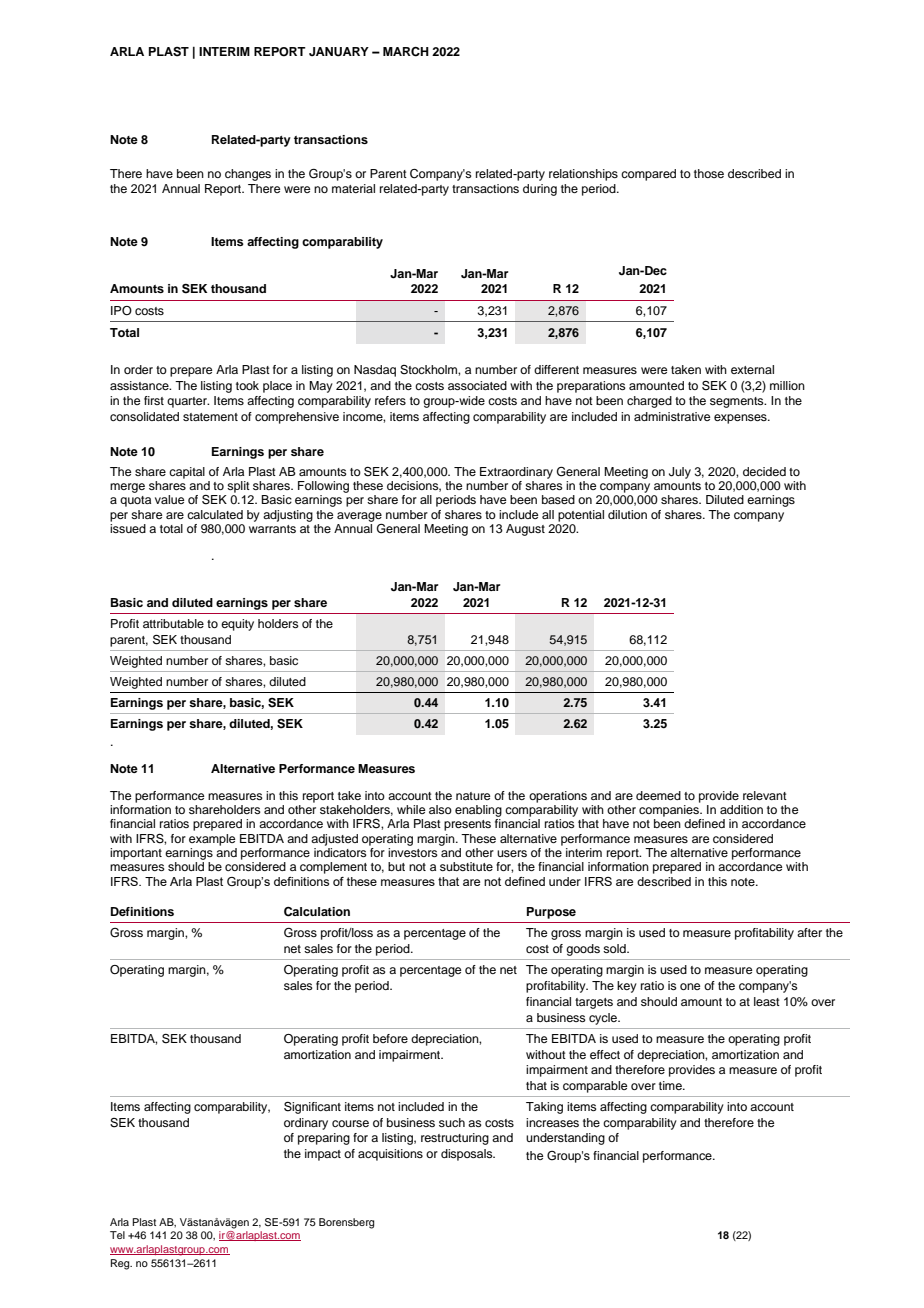 Image resolution: width=924 pixels, height=1308 pixels. I want to click on attributable, so click(173, 623).
